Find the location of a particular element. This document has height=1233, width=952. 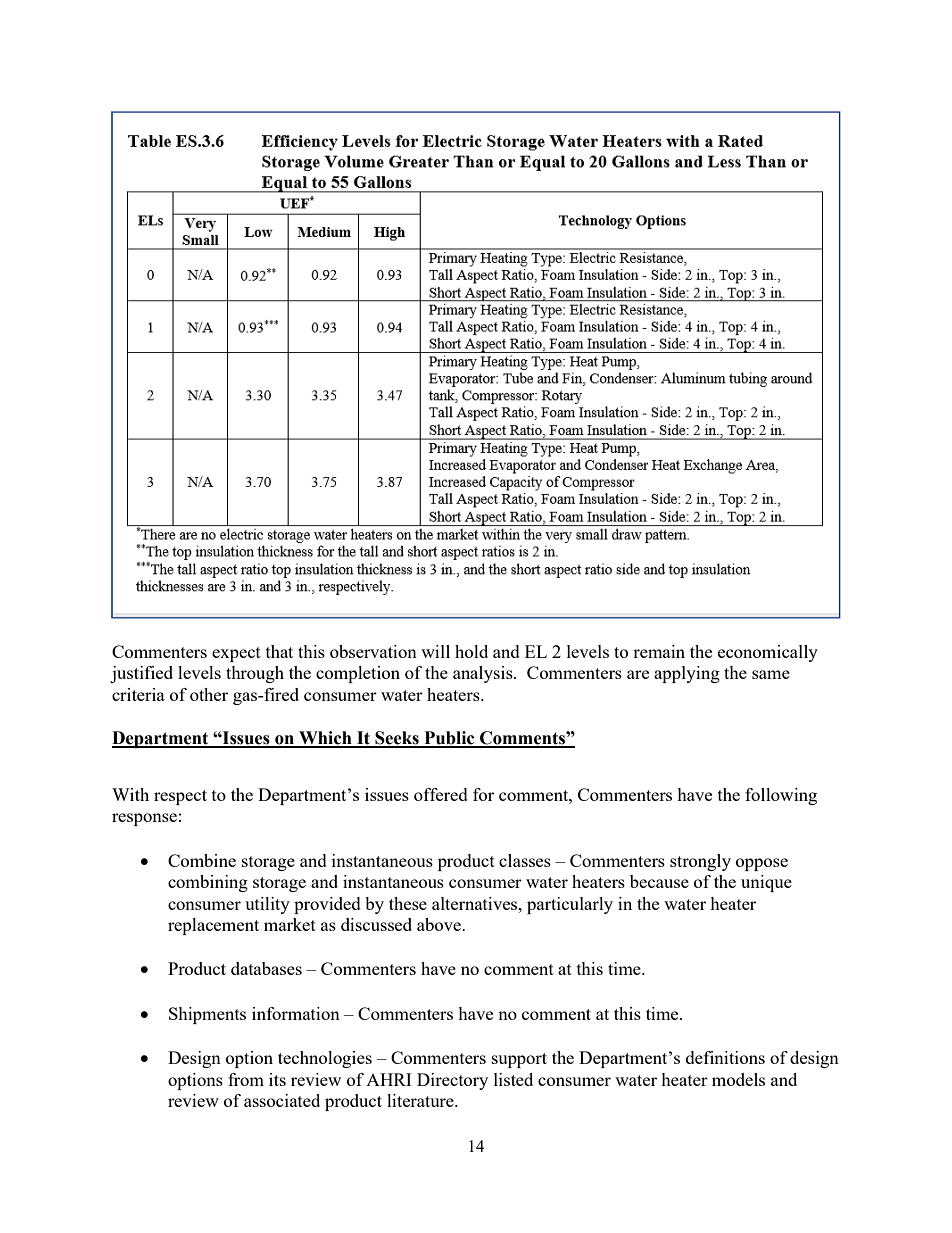

alternatives is located at coordinates (476, 903).
